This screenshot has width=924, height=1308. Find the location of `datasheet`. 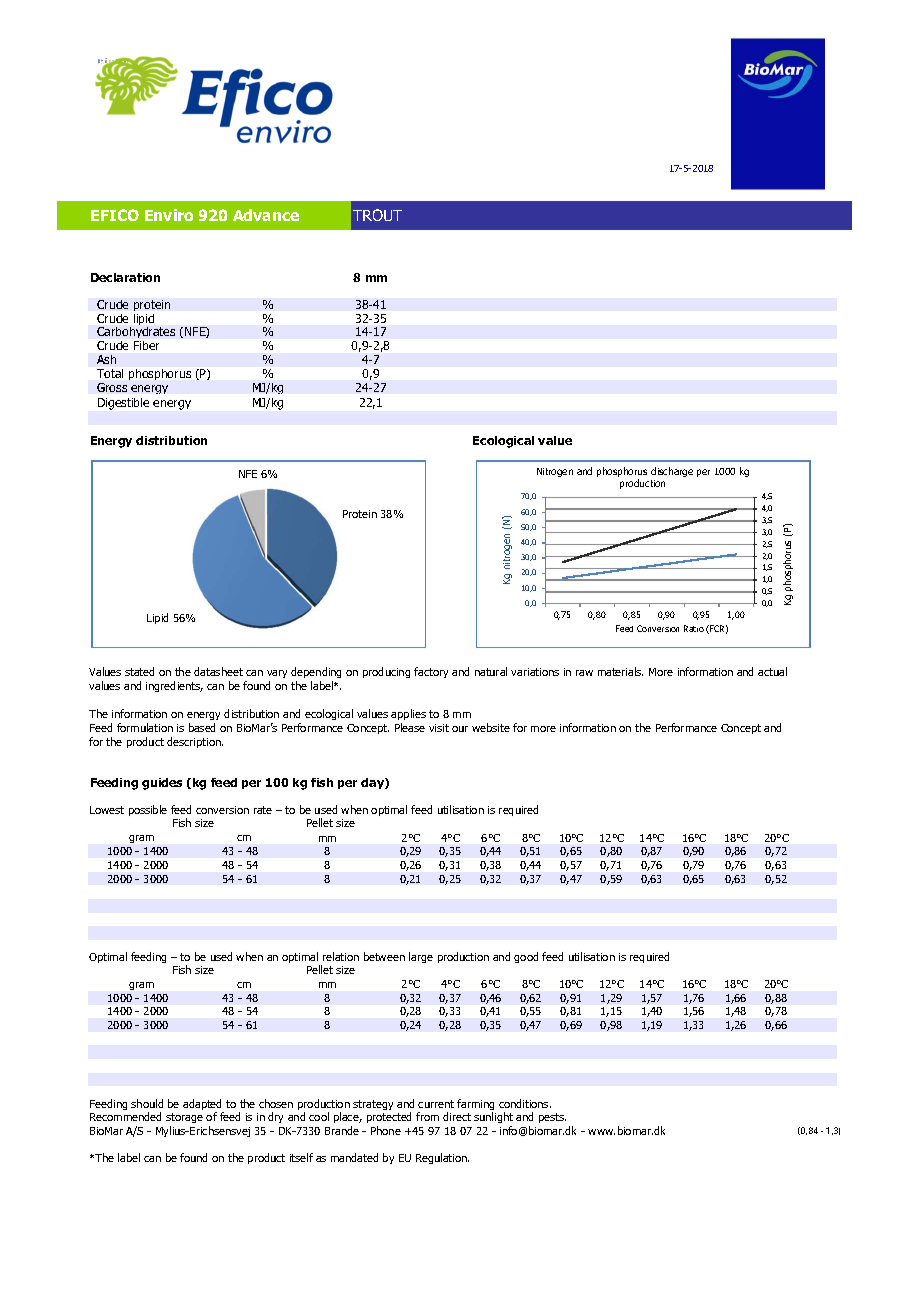

datasheet is located at coordinates (218, 671).
